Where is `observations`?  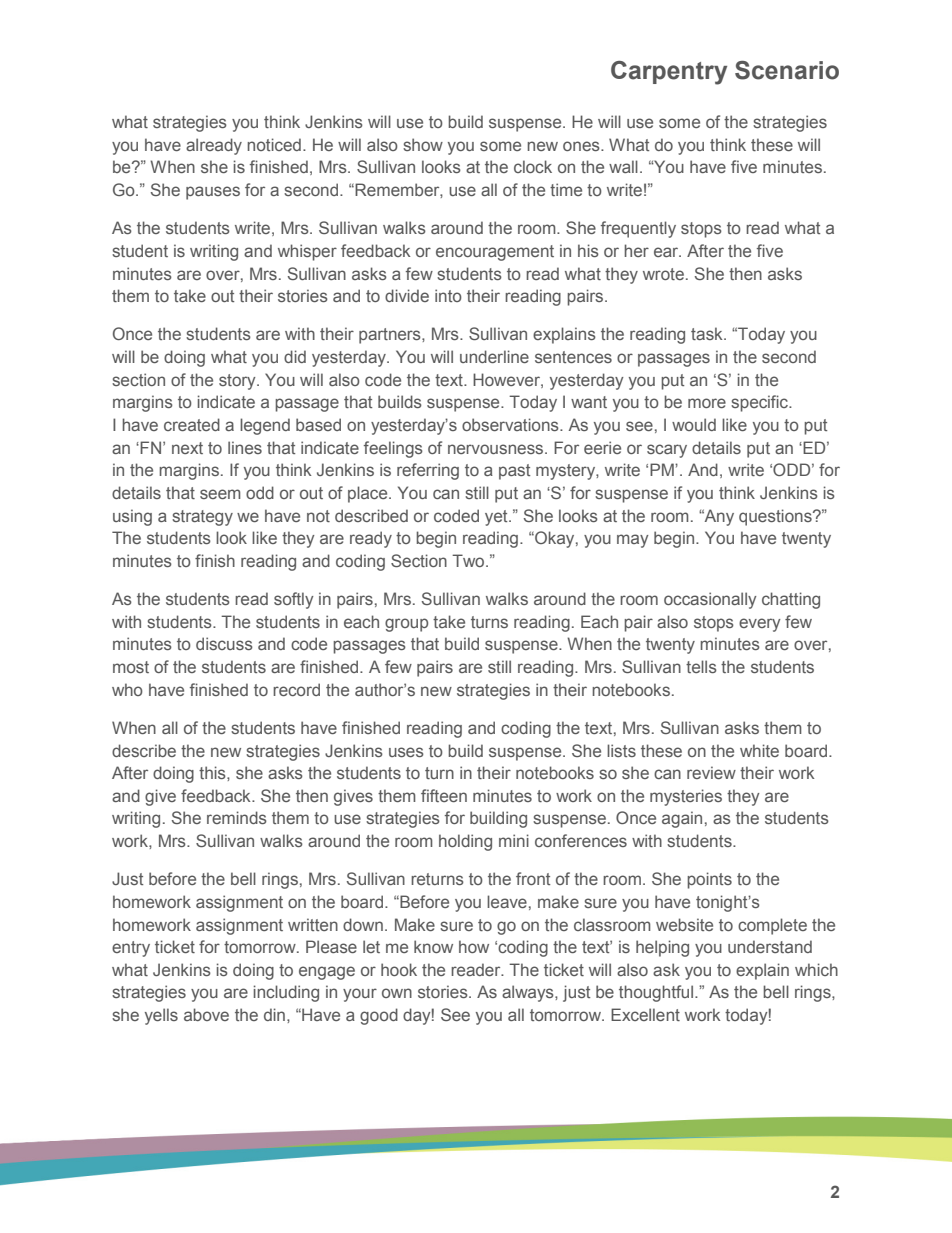 observations is located at coordinates (511, 424).
